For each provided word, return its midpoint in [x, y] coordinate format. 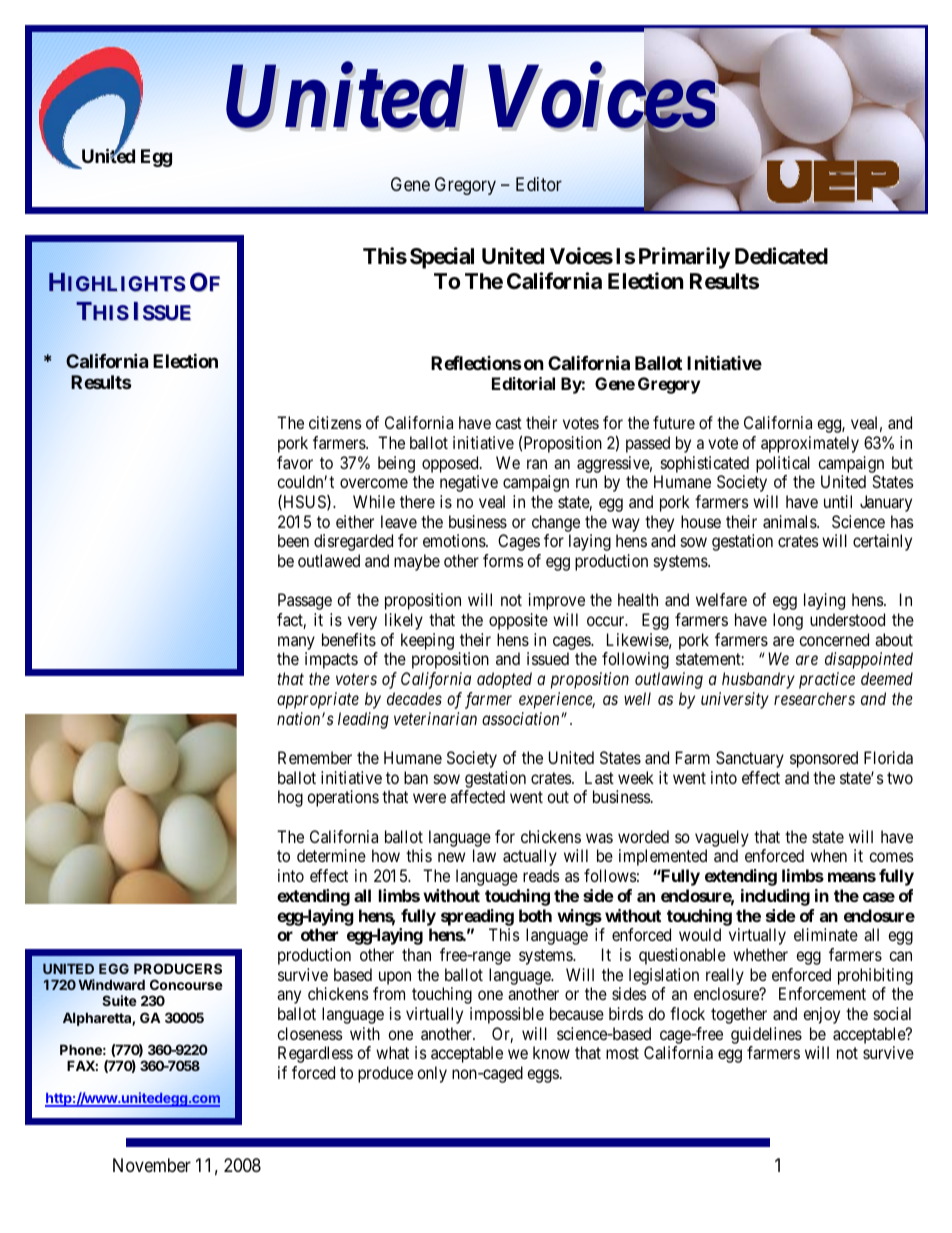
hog [290, 798]
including [775, 897]
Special [442, 258]
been [293, 540]
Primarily [684, 258]
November [152, 1165]
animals [790, 521]
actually [530, 857]
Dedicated [781, 256]
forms [503, 560]
